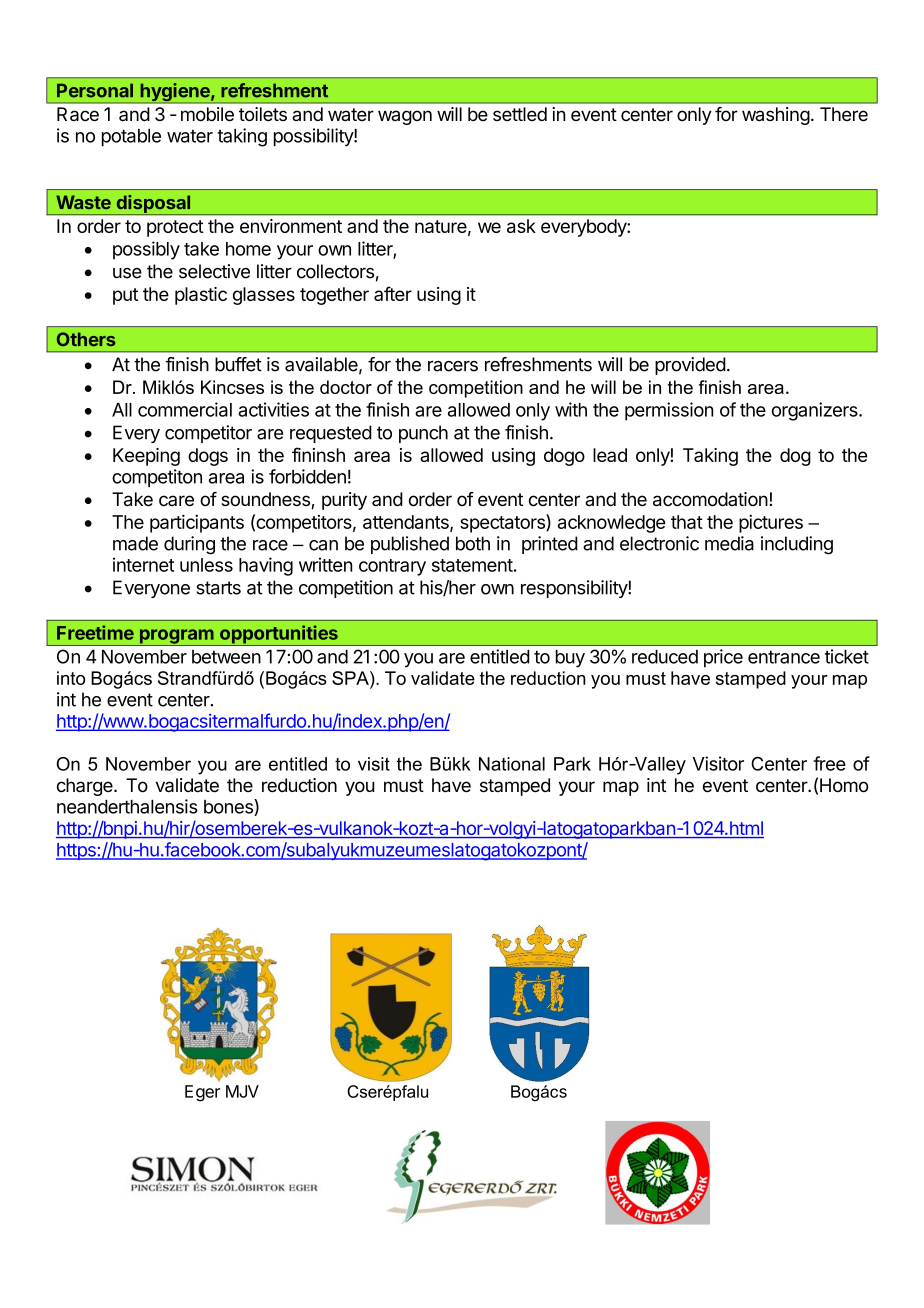 The width and height of the screenshot is (924, 1308). Describe the element at coordinates (784, 657) in the screenshot. I see `entrance` at that location.
